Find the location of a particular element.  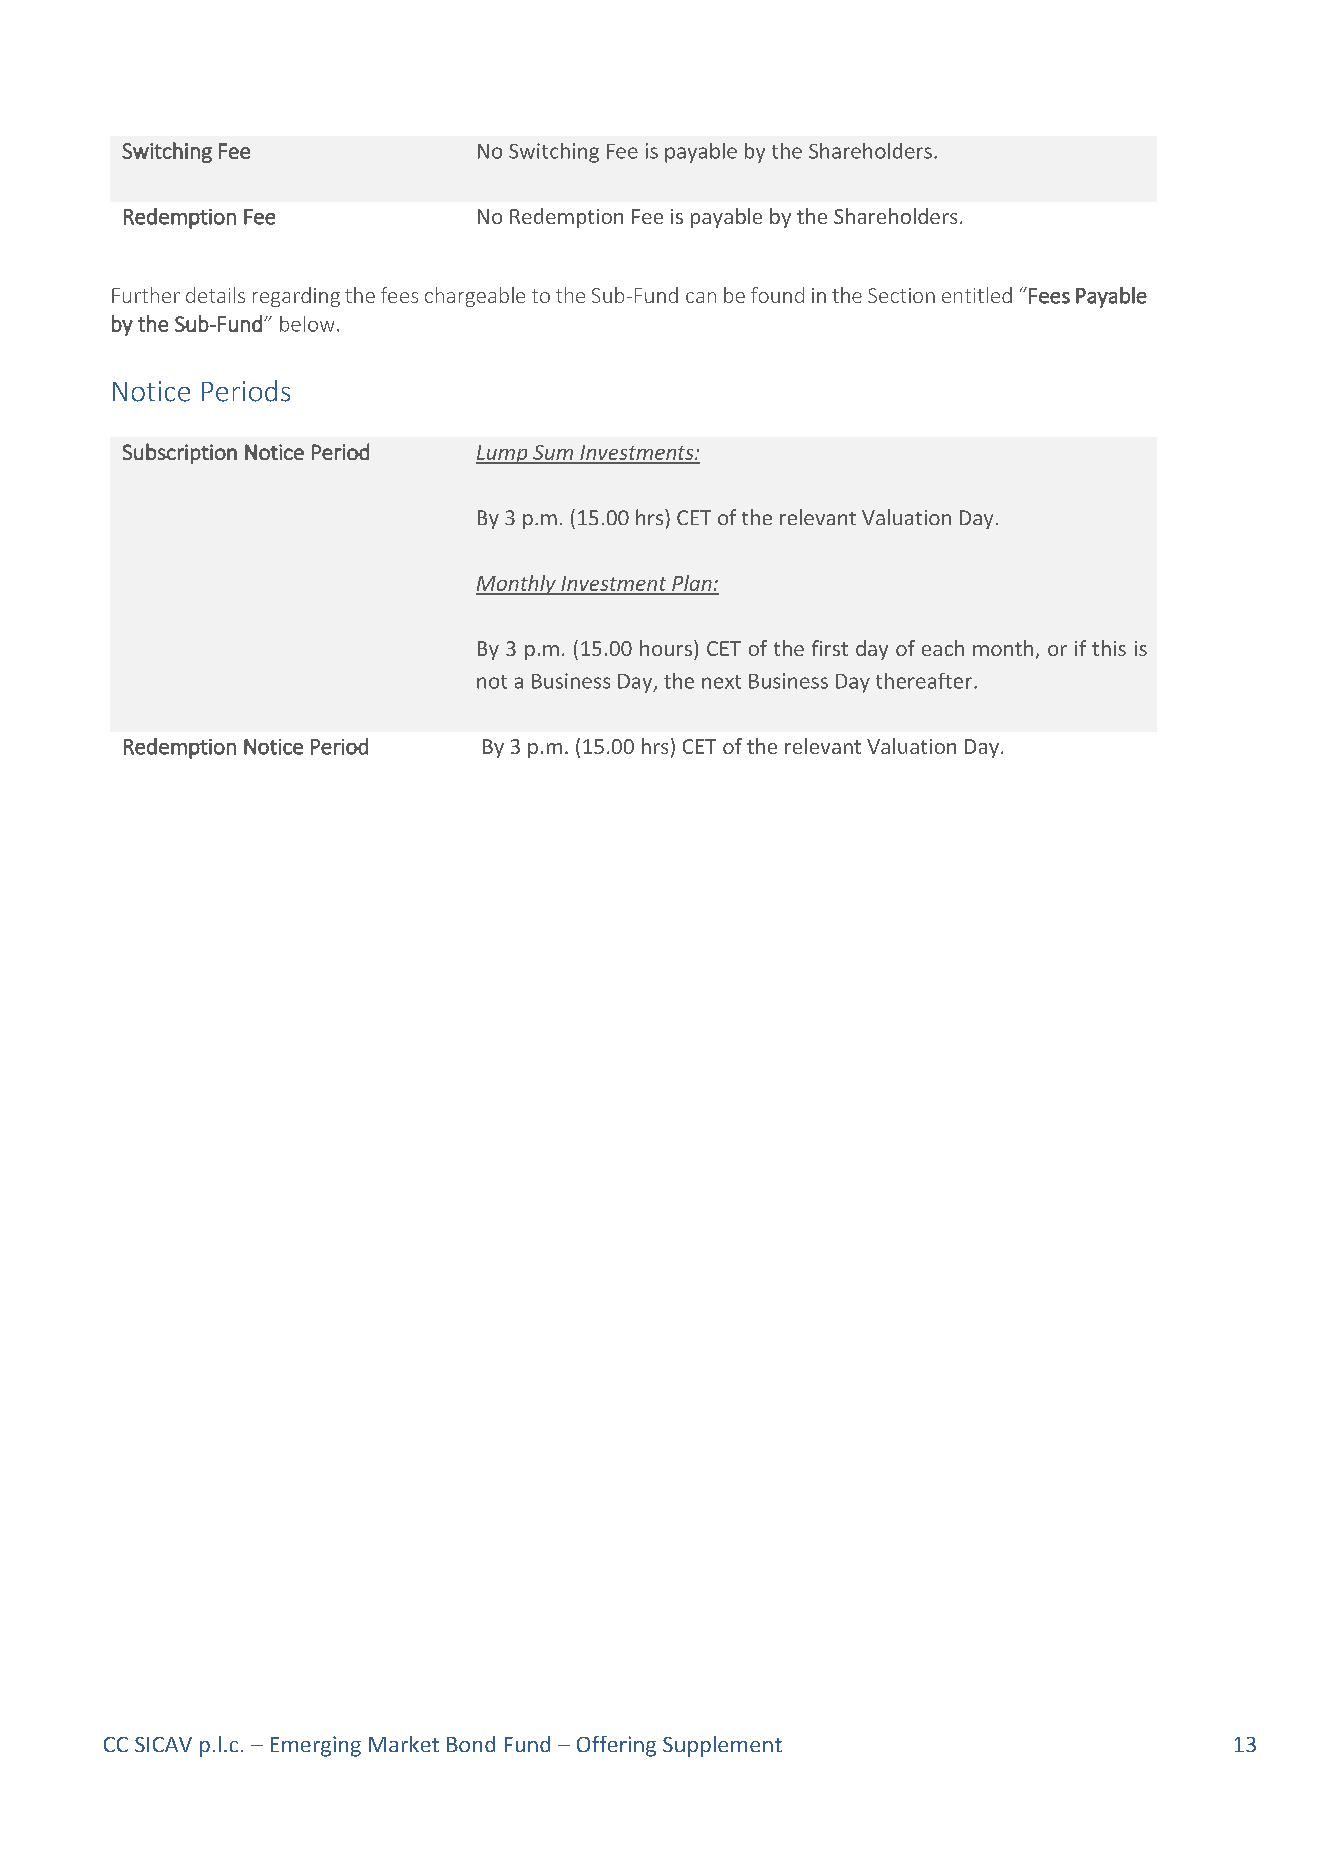

next is located at coordinates (721, 682).
